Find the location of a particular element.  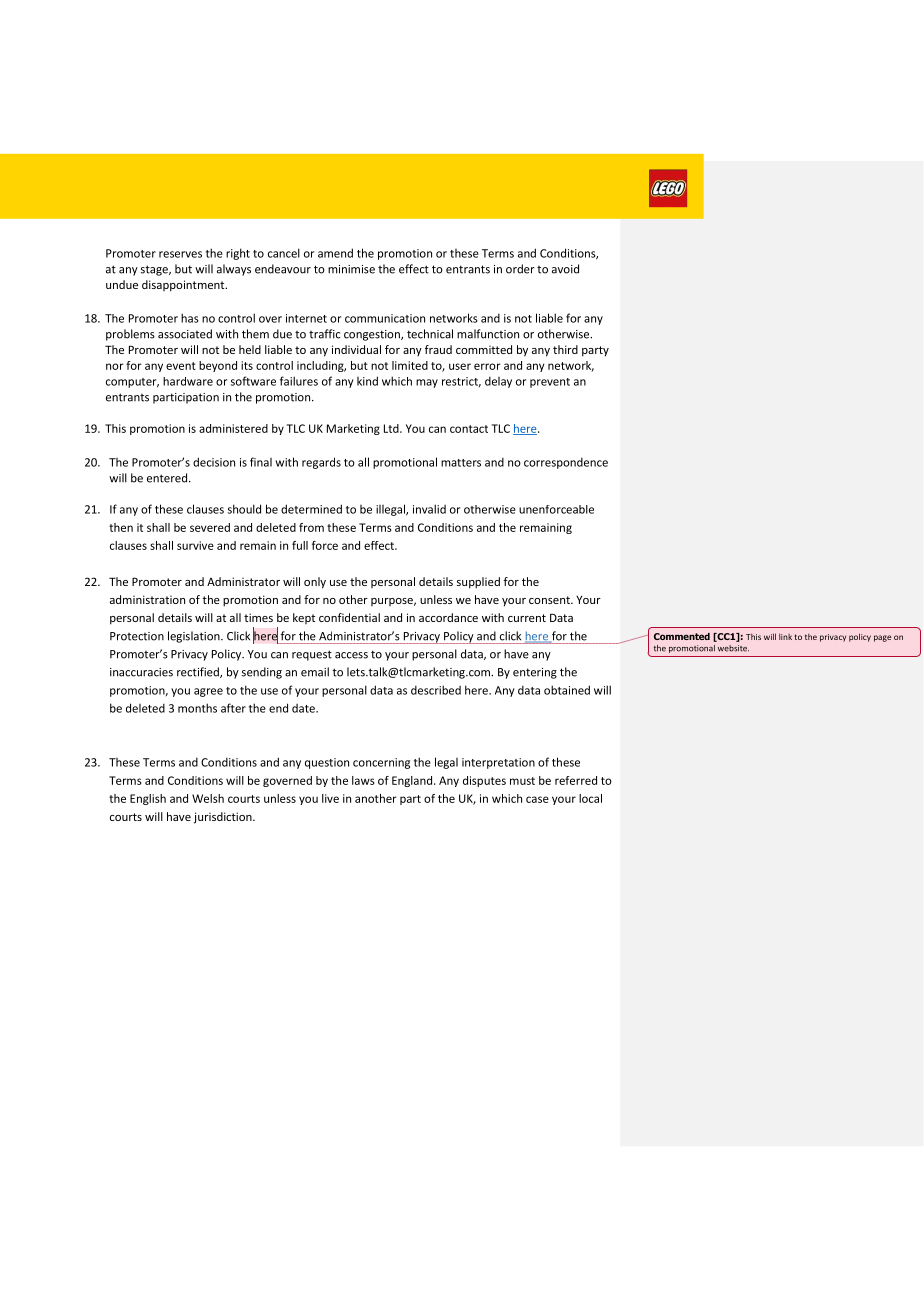

always is located at coordinates (234, 270).
